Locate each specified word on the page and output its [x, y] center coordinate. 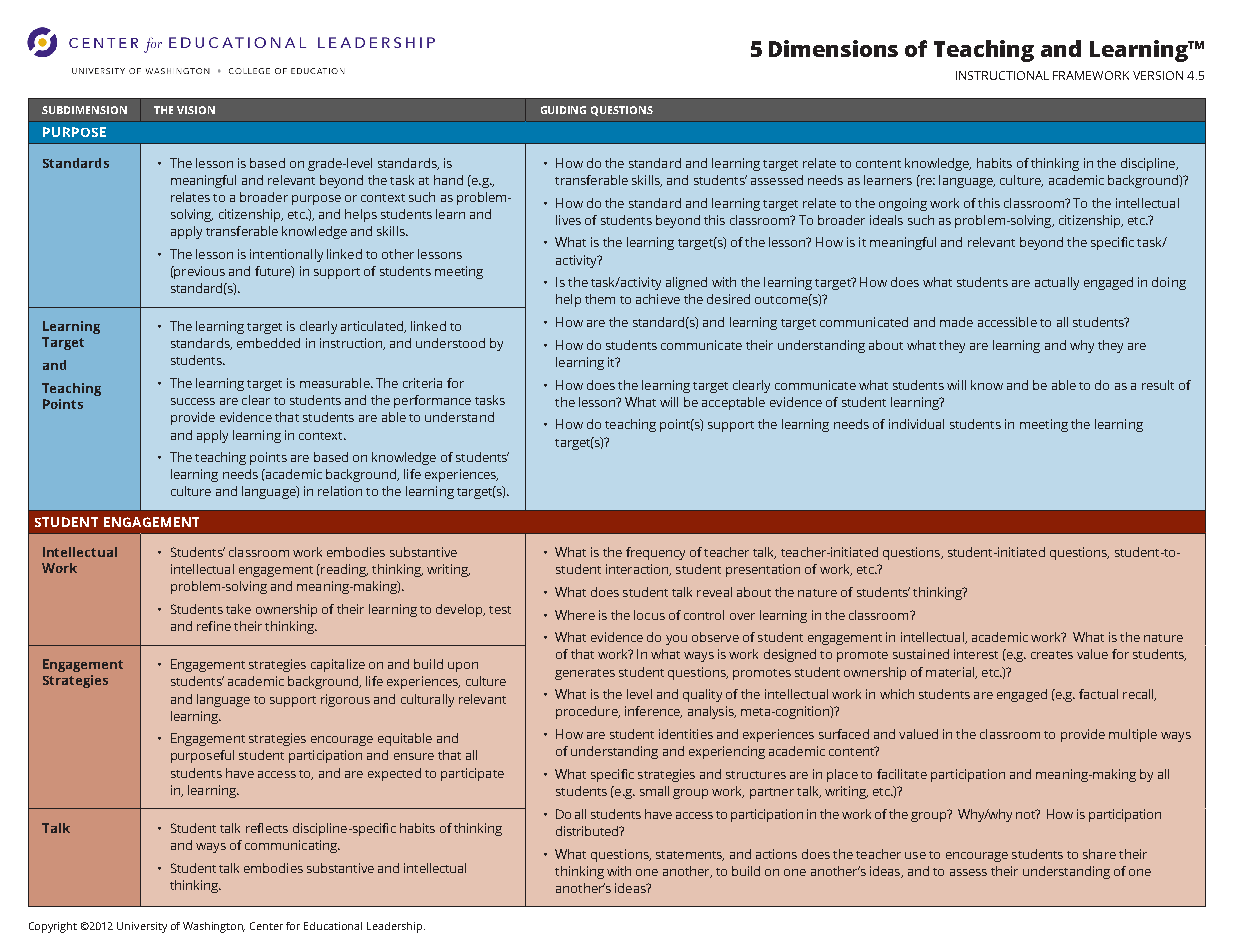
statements [690, 856]
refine [214, 626]
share [1099, 854]
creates [1052, 655]
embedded [268, 343]
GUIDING [563, 110]
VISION [196, 110]
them [600, 299]
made [956, 322]
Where [575, 615]
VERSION [1158, 75]
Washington [214, 927]
